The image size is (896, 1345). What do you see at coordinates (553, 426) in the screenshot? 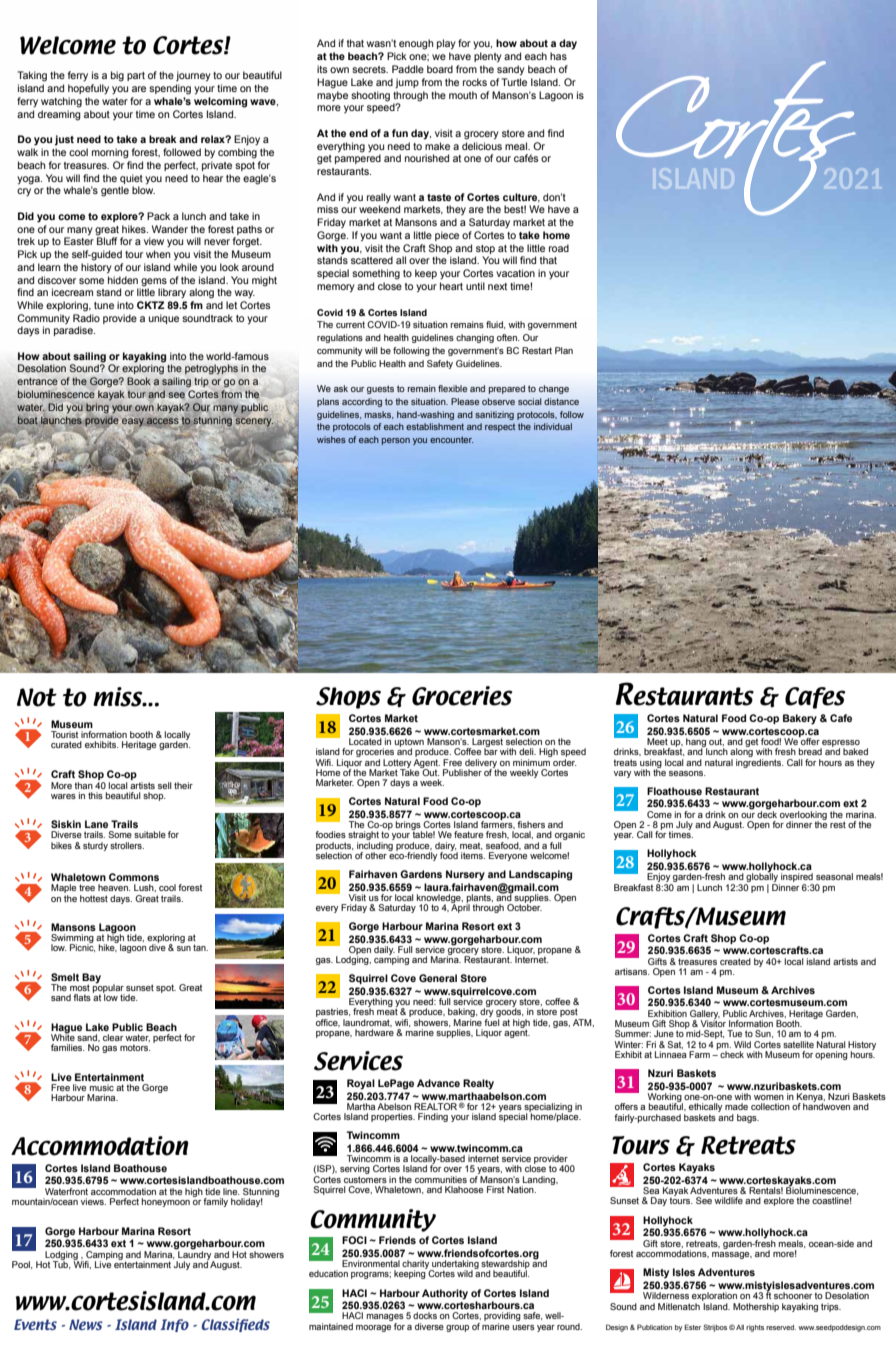
I see `individual` at bounding box center [553, 426].
